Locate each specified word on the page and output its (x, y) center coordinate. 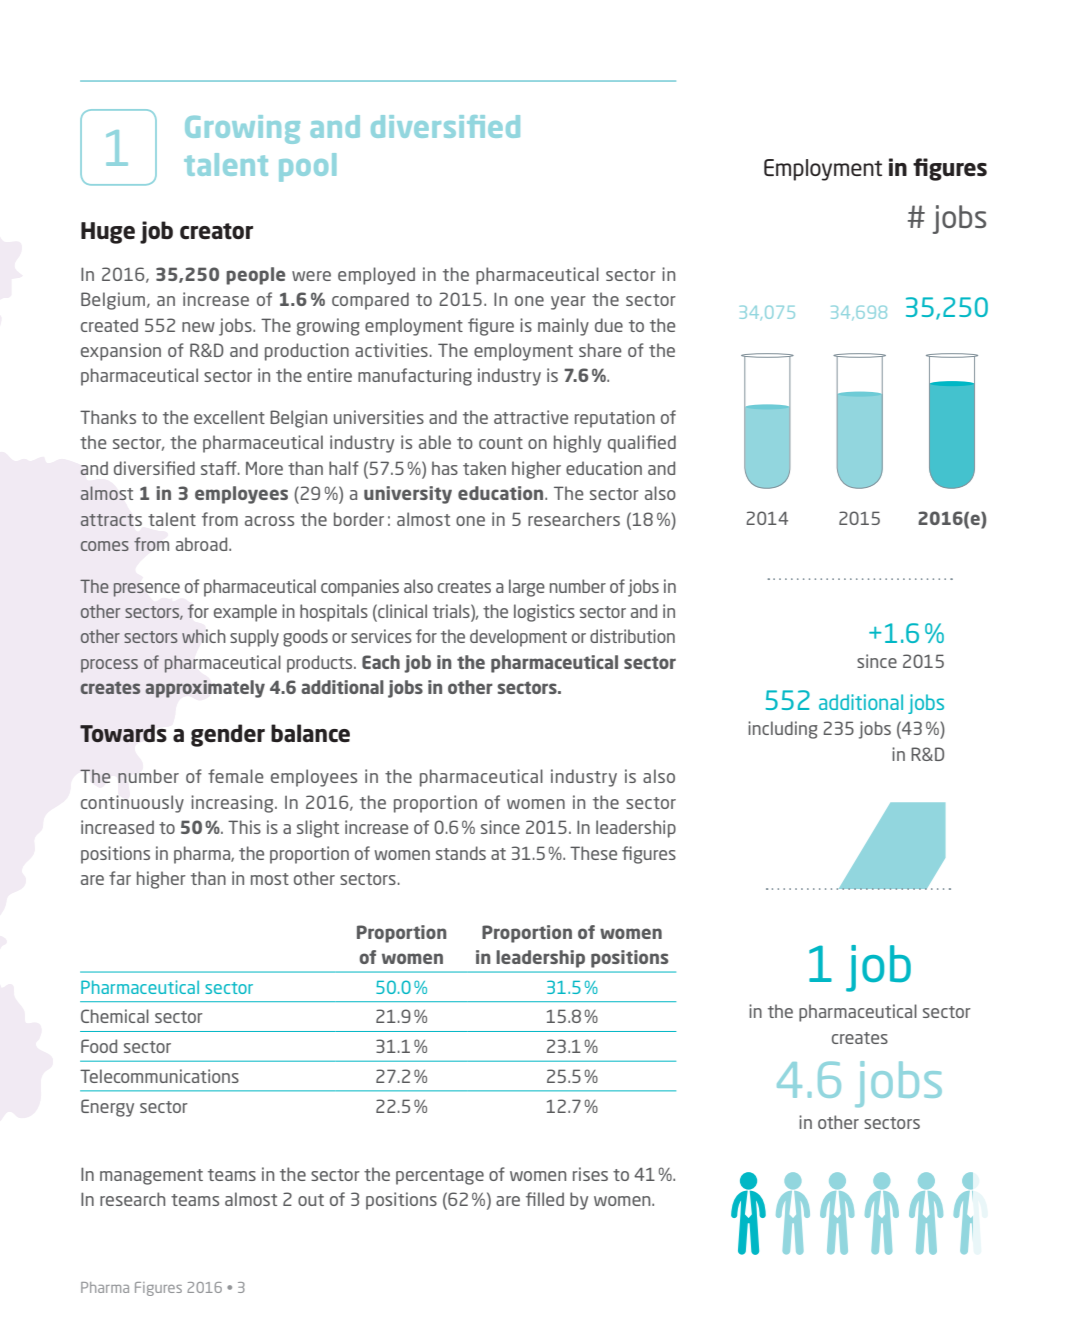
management (151, 1177)
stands (461, 853)
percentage (440, 1177)
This (244, 827)
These (593, 853)
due (609, 325)
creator (216, 231)
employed (376, 276)
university (408, 495)
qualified (642, 444)
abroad (203, 544)
